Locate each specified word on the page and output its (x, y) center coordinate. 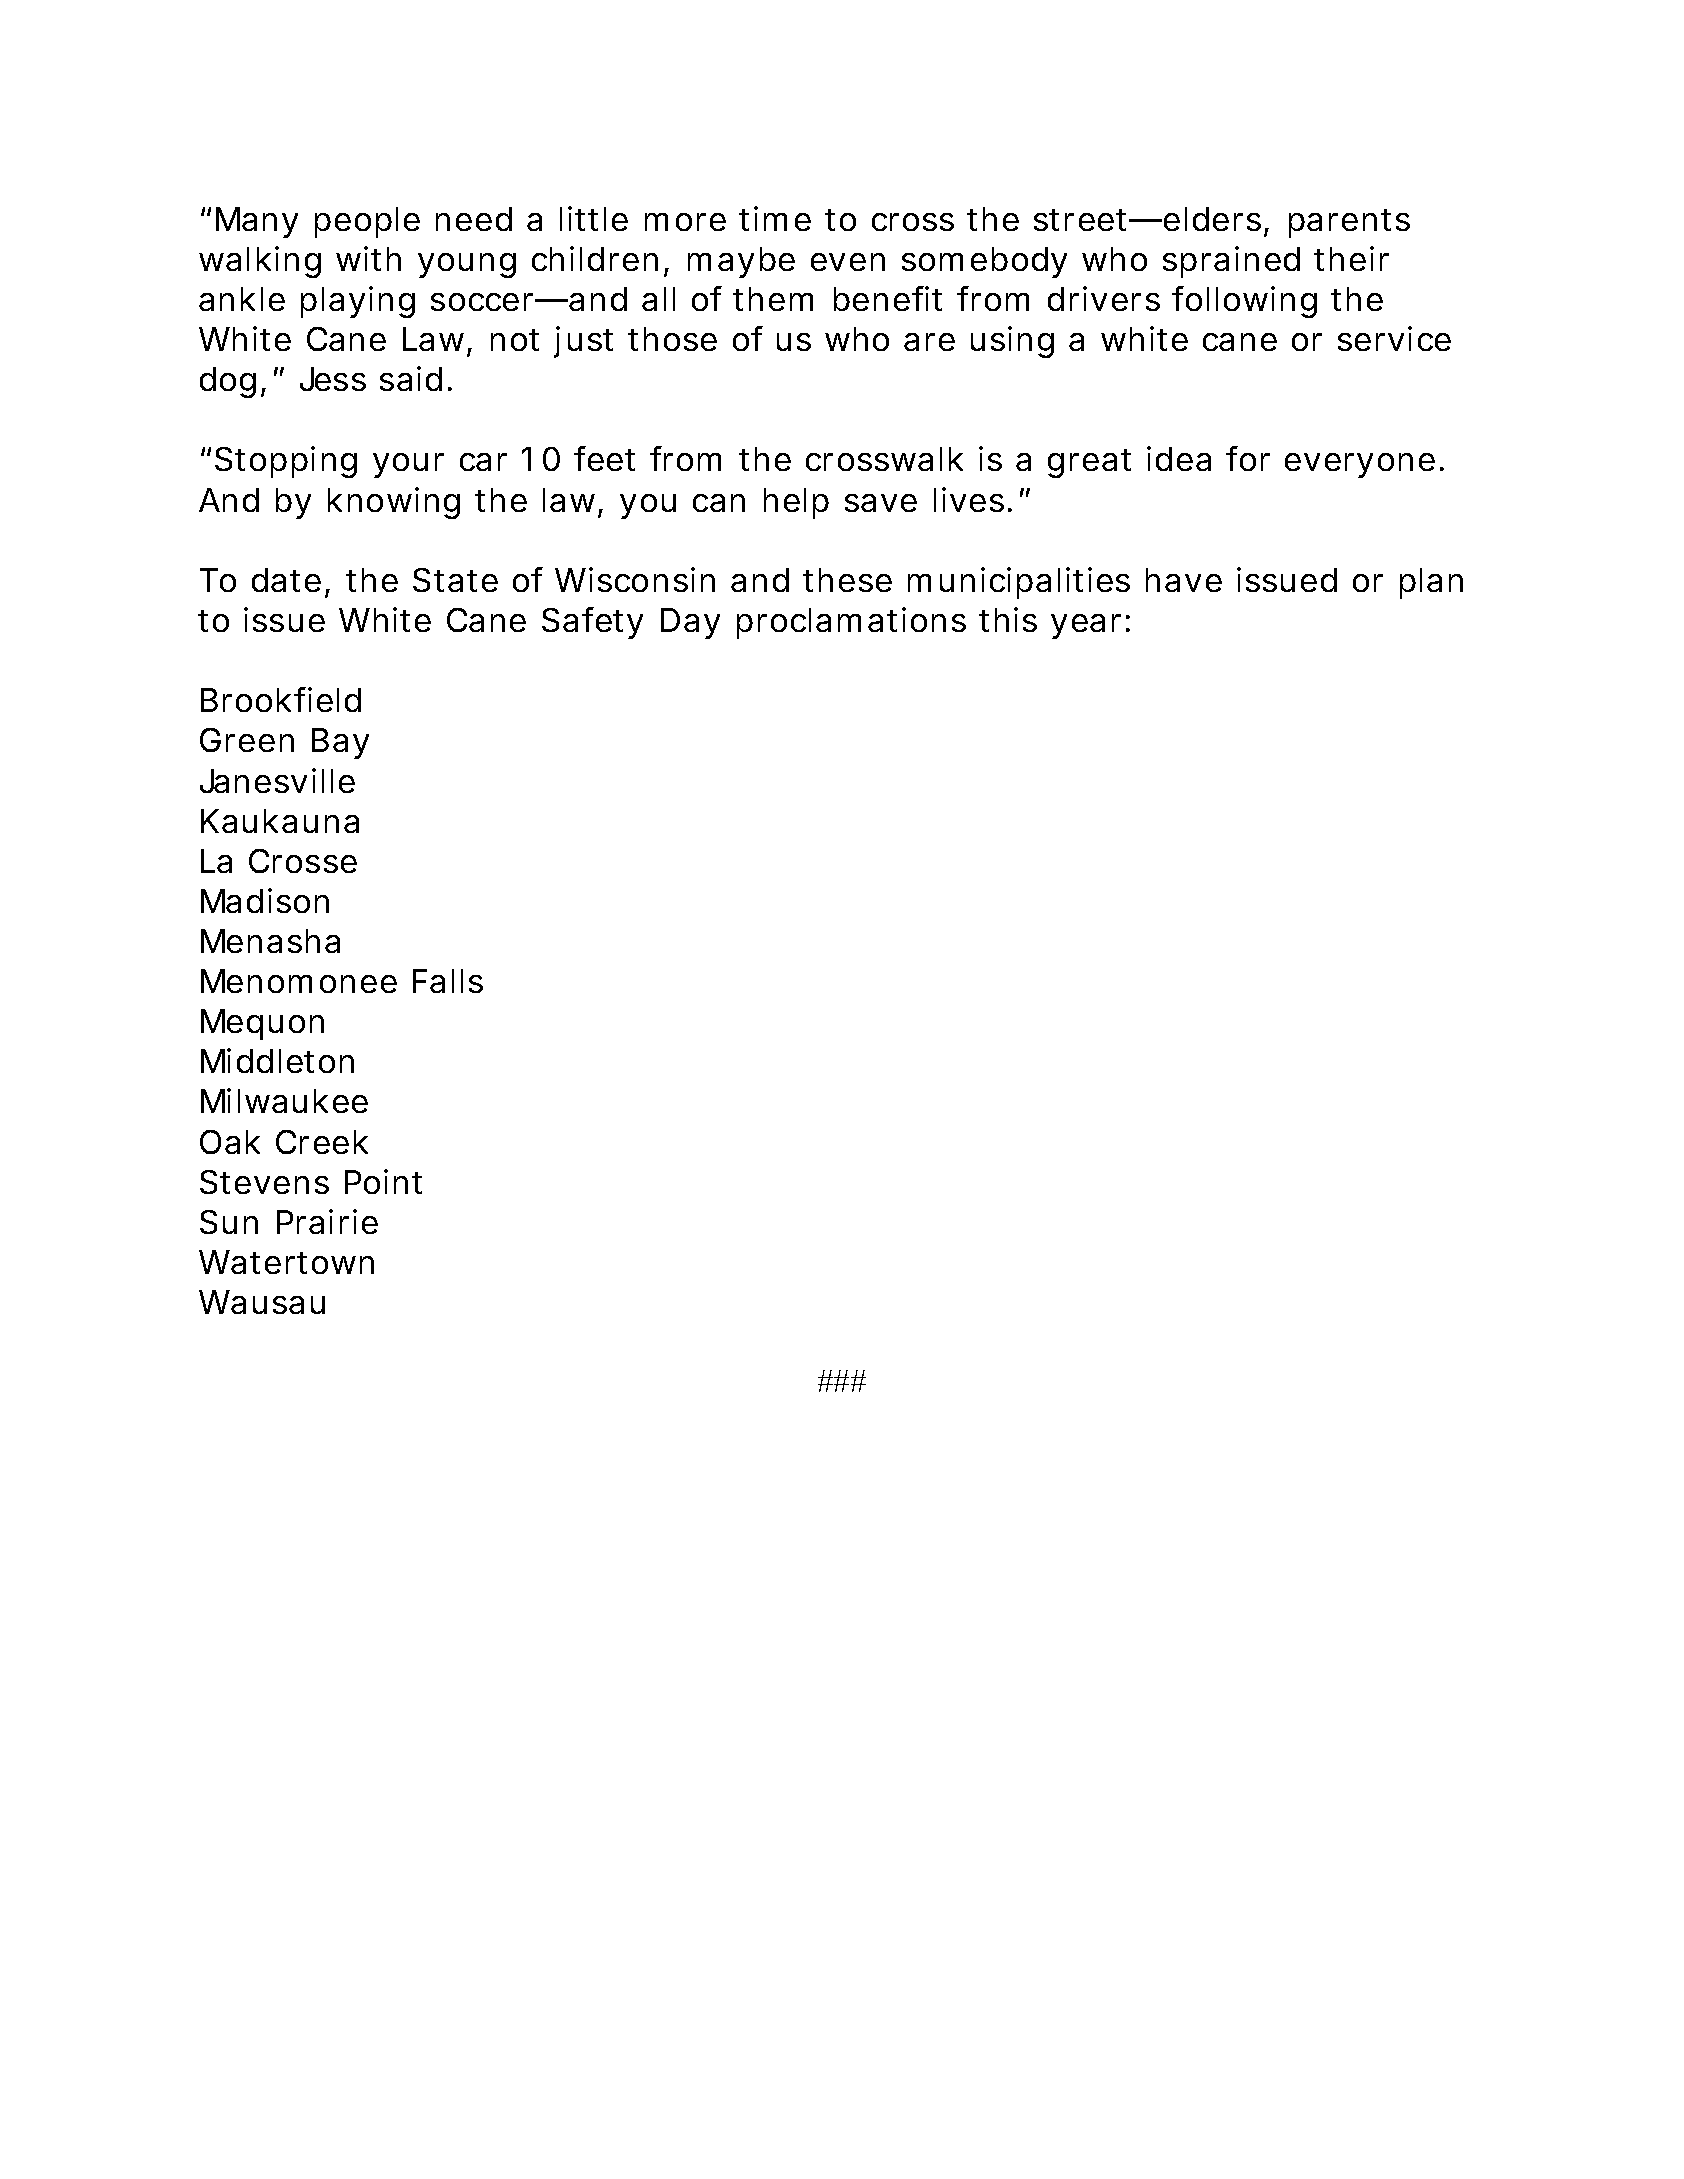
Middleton (277, 1060)
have (1184, 580)
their (1351, 258)
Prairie (327, 1221)
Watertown (286, 1262)
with (368, 258)
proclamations (851, 623)
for (1248, 458)
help (796, 503)
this (1008, 619)
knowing (394, 503)
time (775, 218)
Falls (448, 981)
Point (383, 1181)
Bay (340, 743)
